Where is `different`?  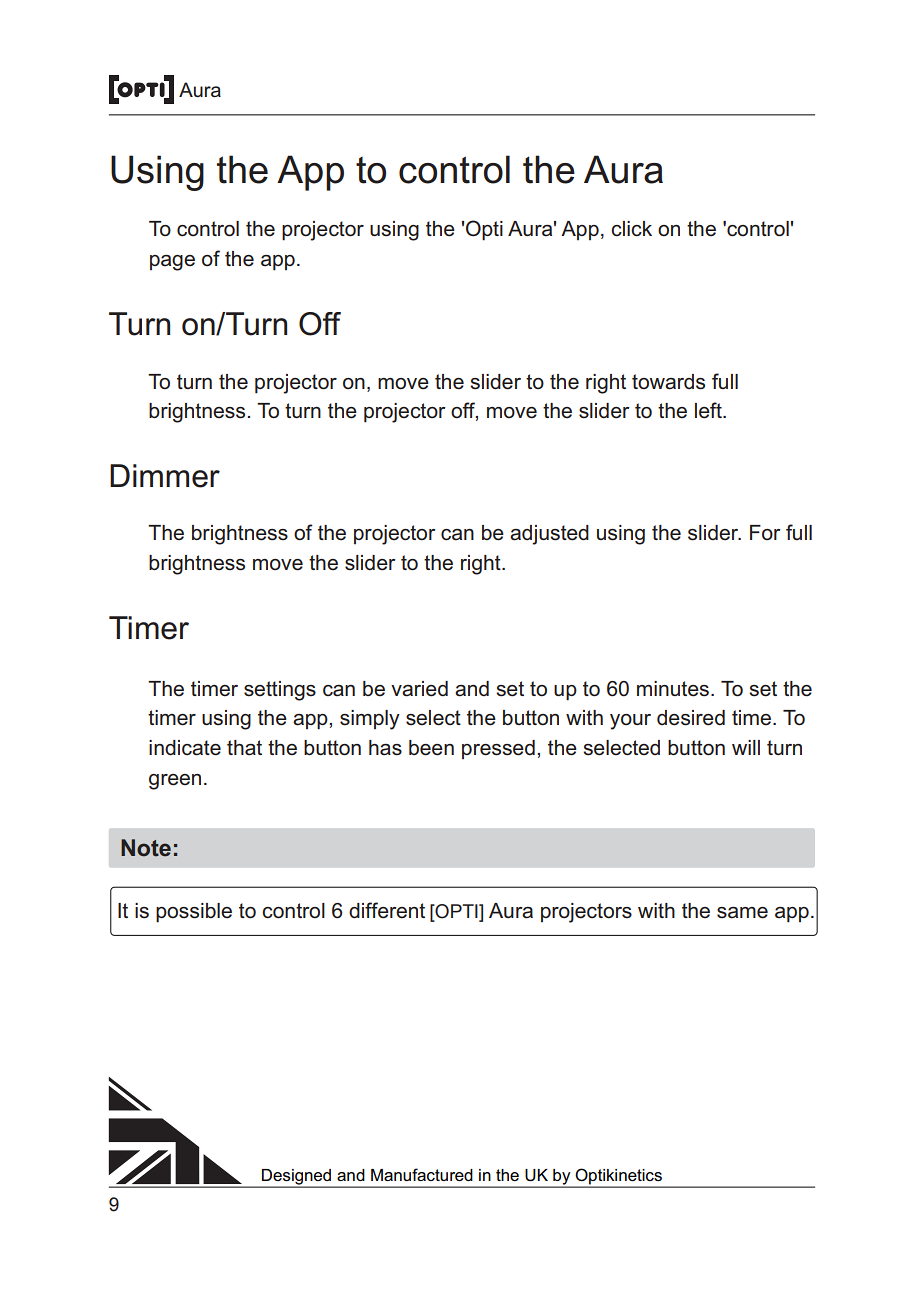 different is located at coordinates (387, 910).
